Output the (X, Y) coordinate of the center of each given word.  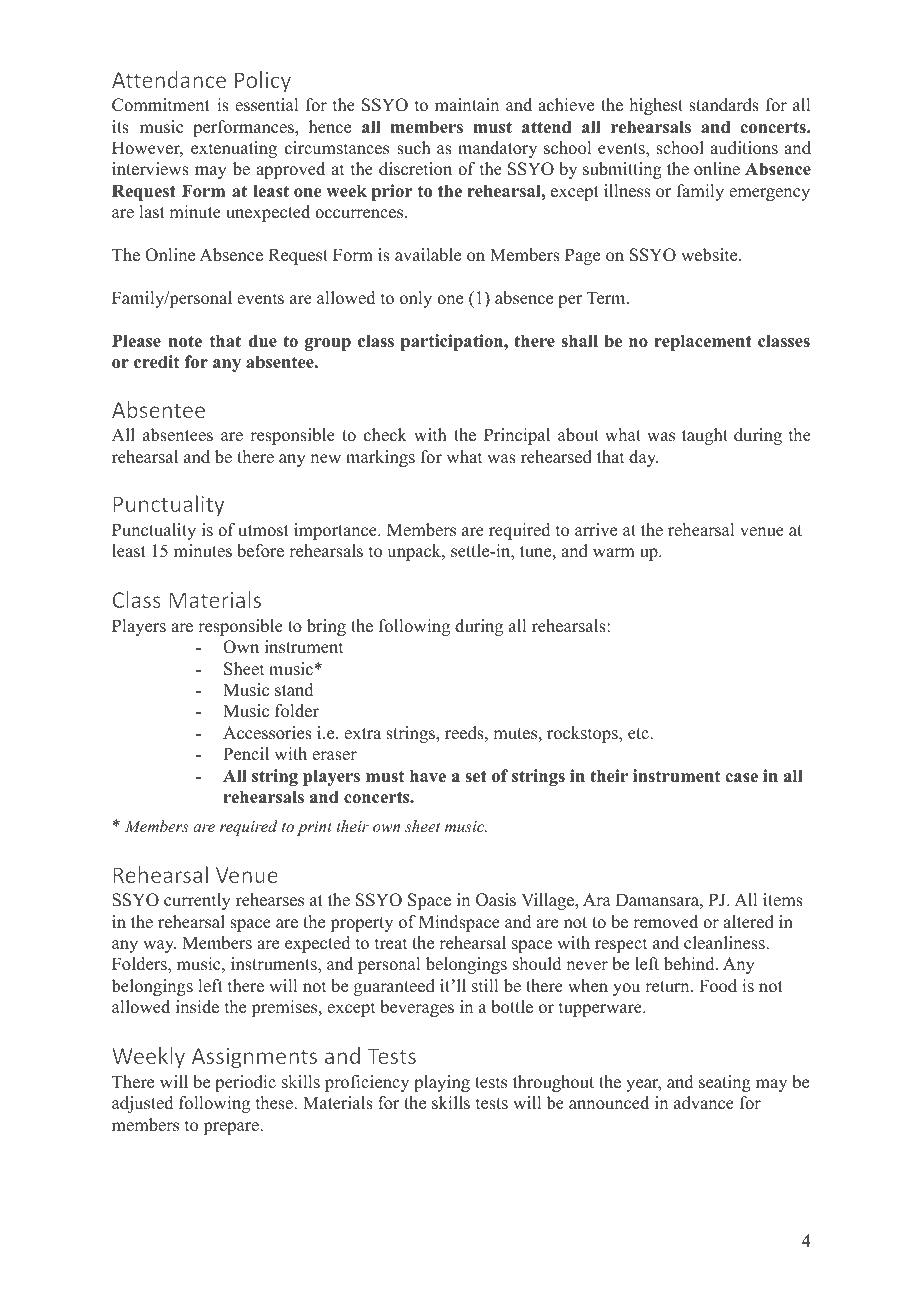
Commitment (161, 105)
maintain (467, 104)
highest (656, 106)
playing (442, 1083)
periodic (245, 1083)
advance (704, 1103)
